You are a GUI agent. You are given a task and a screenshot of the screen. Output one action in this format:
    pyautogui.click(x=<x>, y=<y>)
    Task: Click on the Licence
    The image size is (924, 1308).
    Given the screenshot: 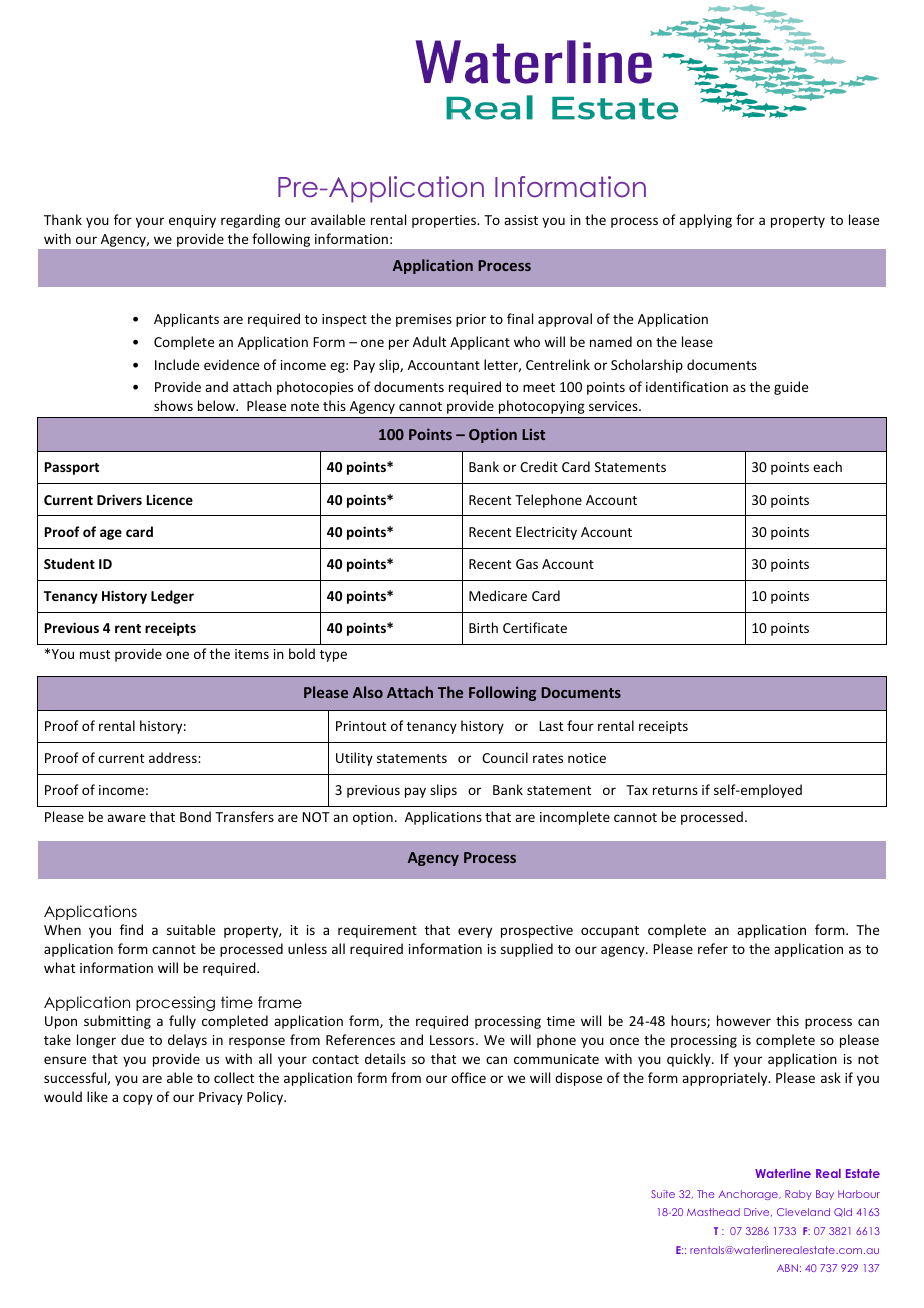 What is the action you would take?
    pyautogui.click(x=170, y=499)
